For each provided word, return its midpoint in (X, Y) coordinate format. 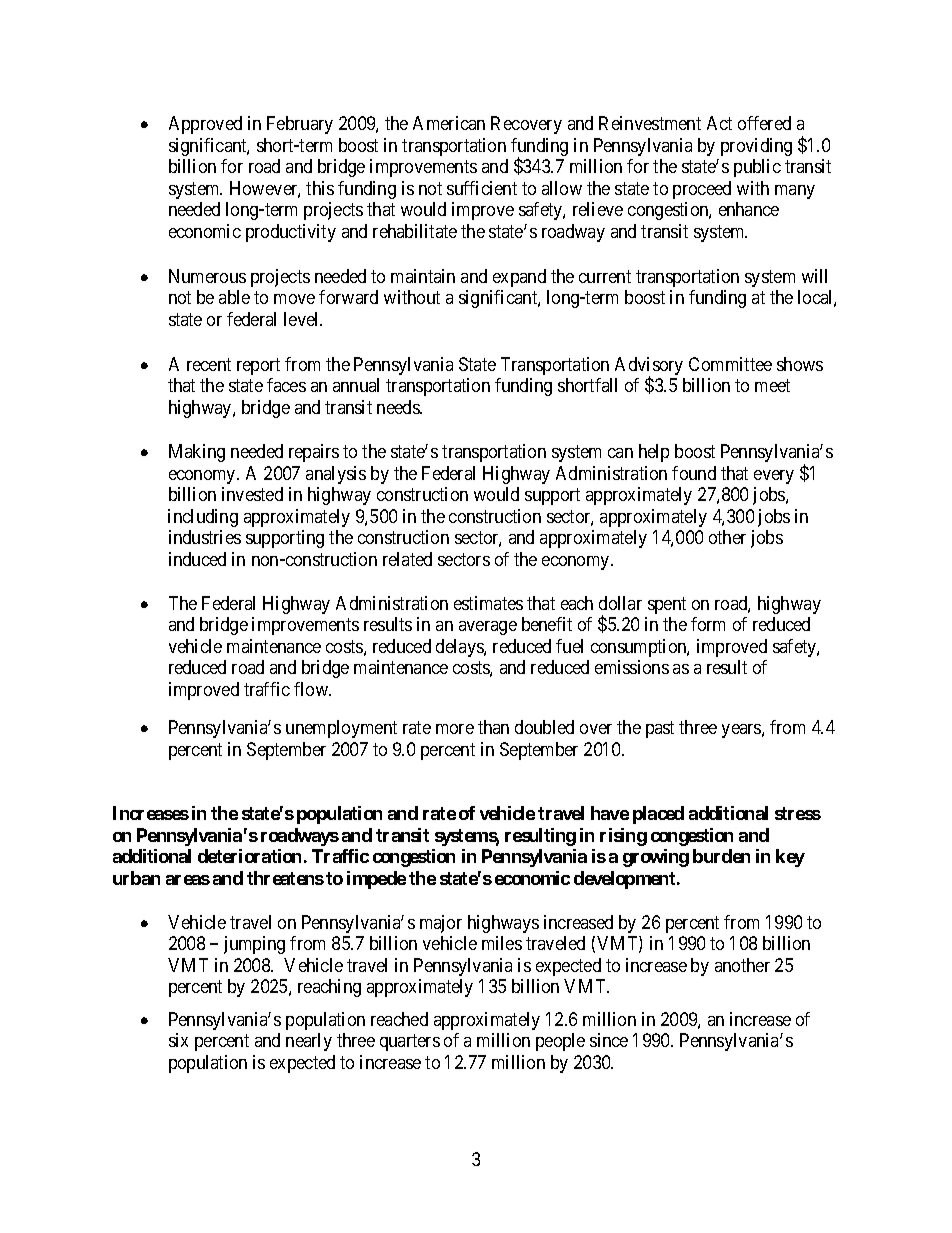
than (493, 727)
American (449, 123)
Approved (205, 125)
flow (312, 689)
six (178, 1040)
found (694, 473)
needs (399, 407)
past (660, 730)
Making (197, 453)
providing (756, 147)
